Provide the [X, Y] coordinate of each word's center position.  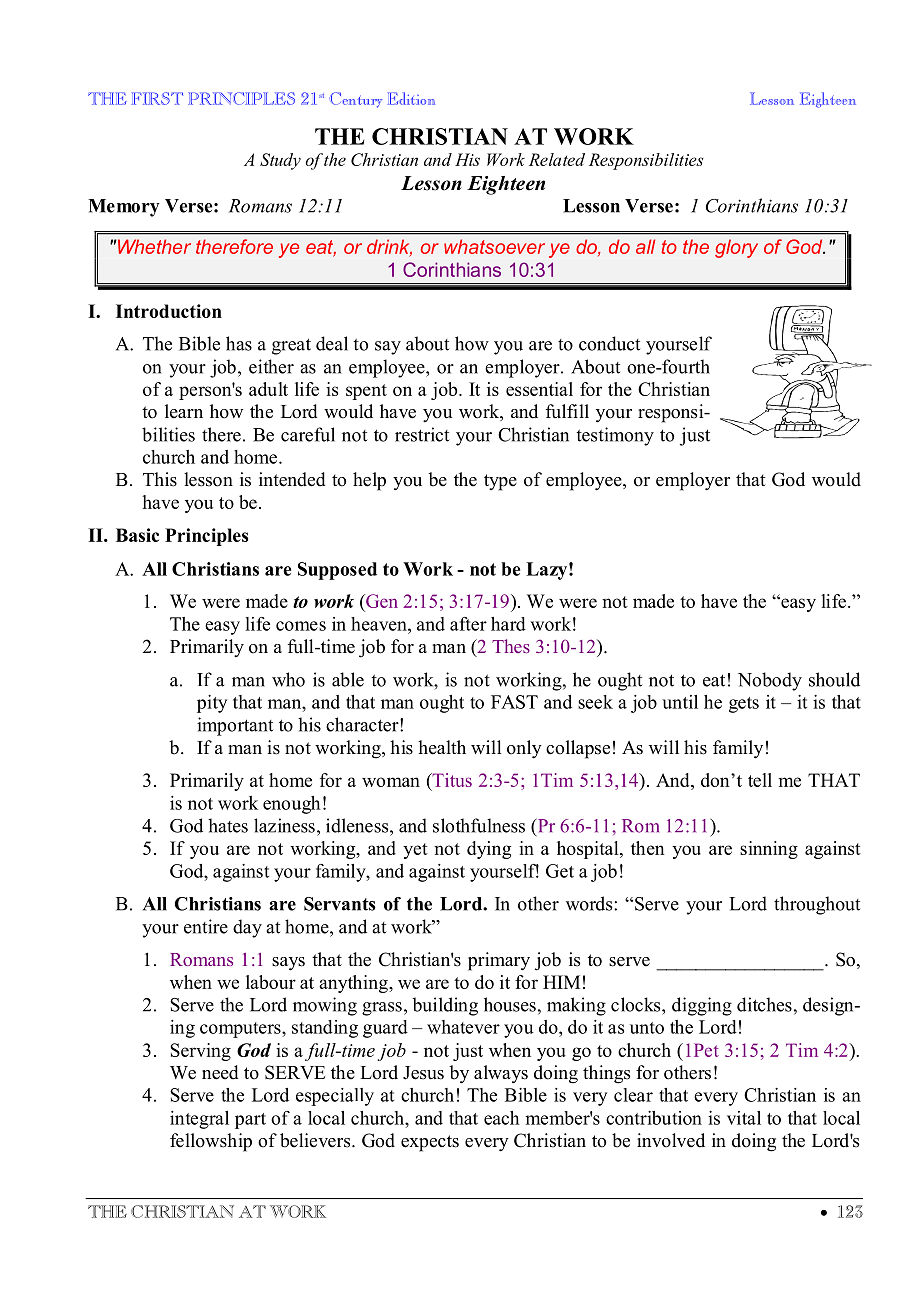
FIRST [157, 98]
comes [301, 626]
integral [199, 1120]
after [468, 624]
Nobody [770, 681]
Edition [411, 98]
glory [736, 248]
